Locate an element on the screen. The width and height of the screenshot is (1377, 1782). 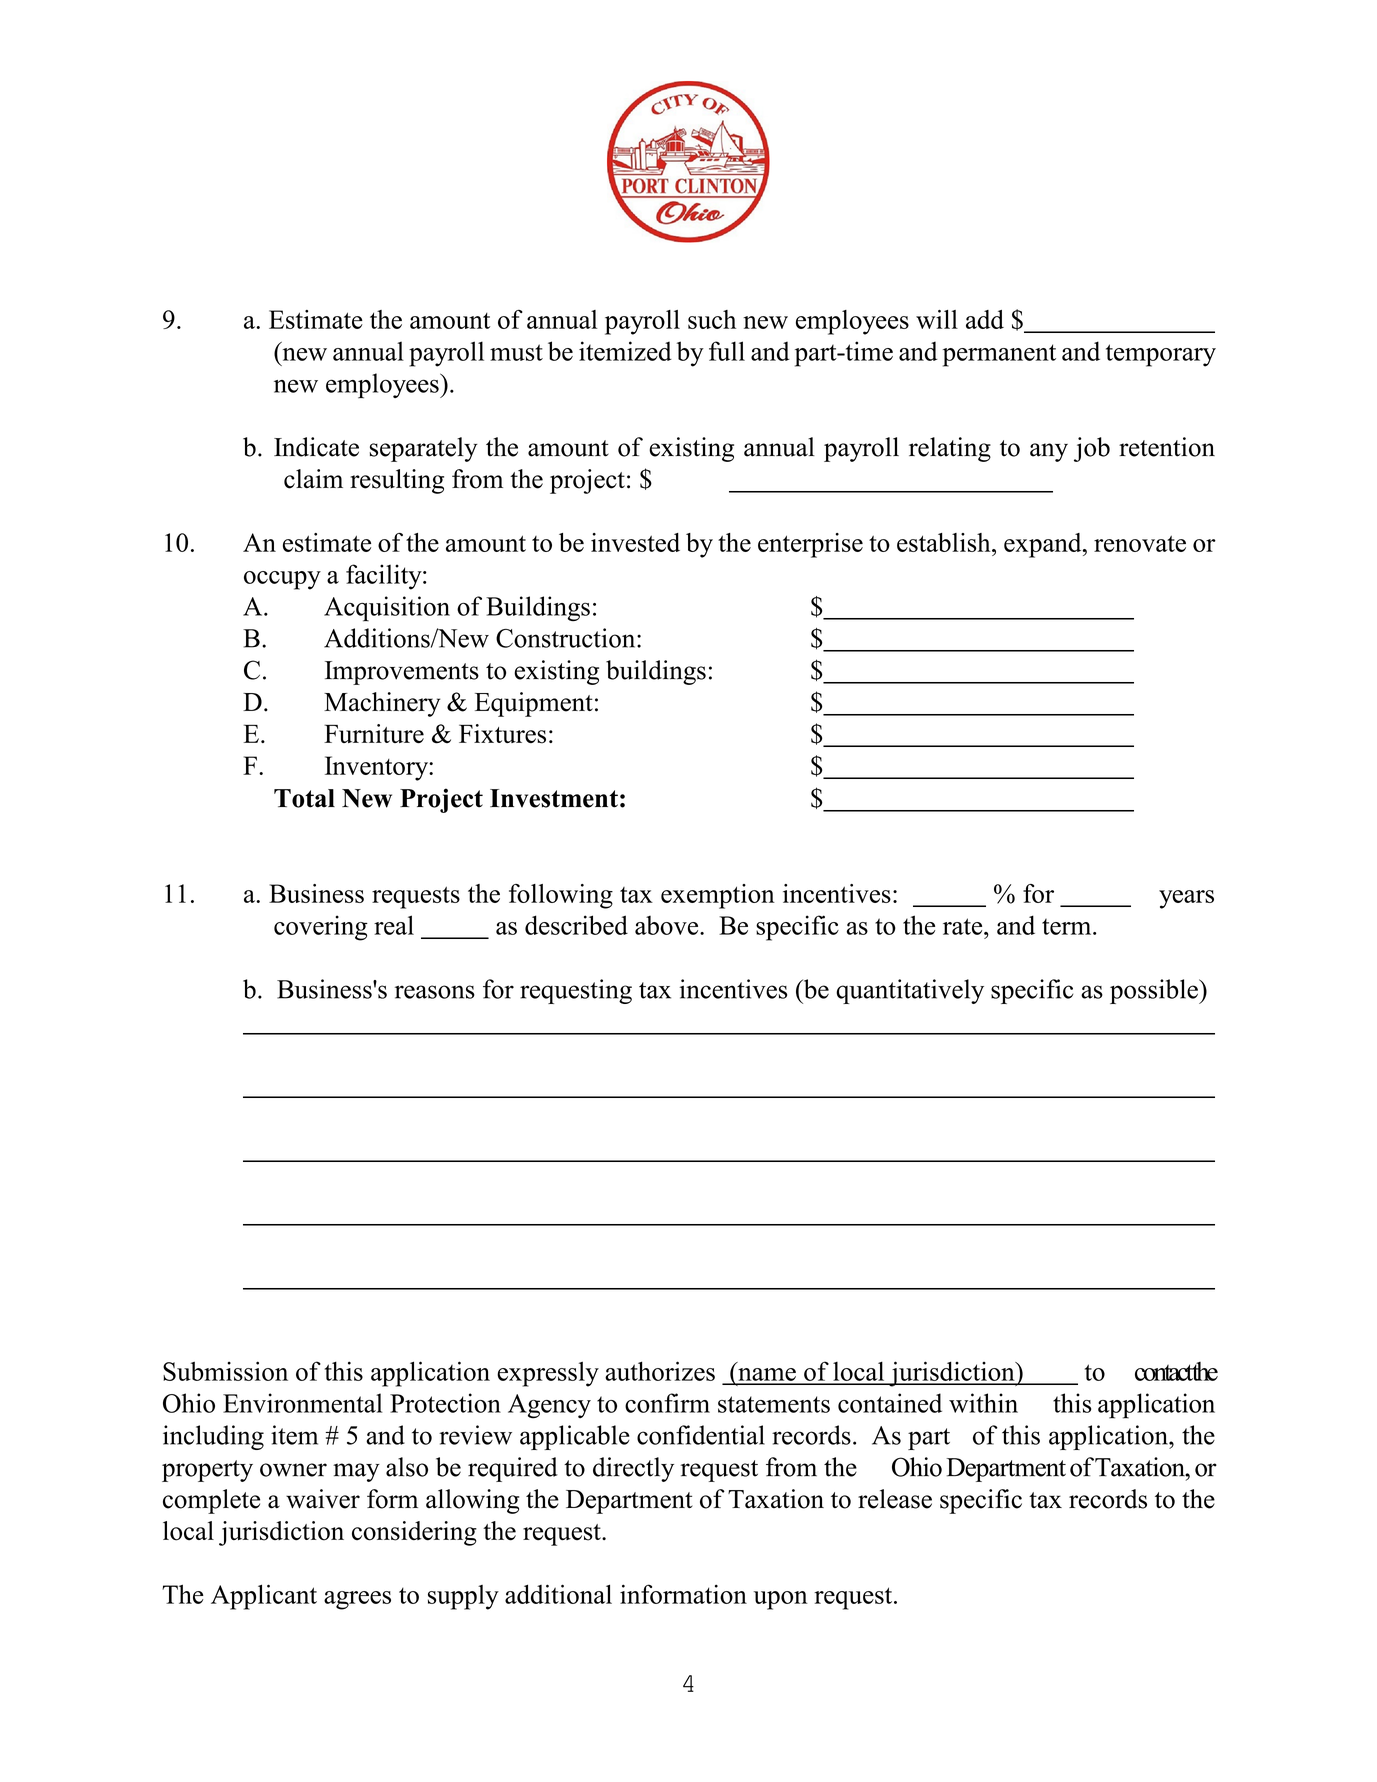
possible is located at coordinates (1155, 991).
